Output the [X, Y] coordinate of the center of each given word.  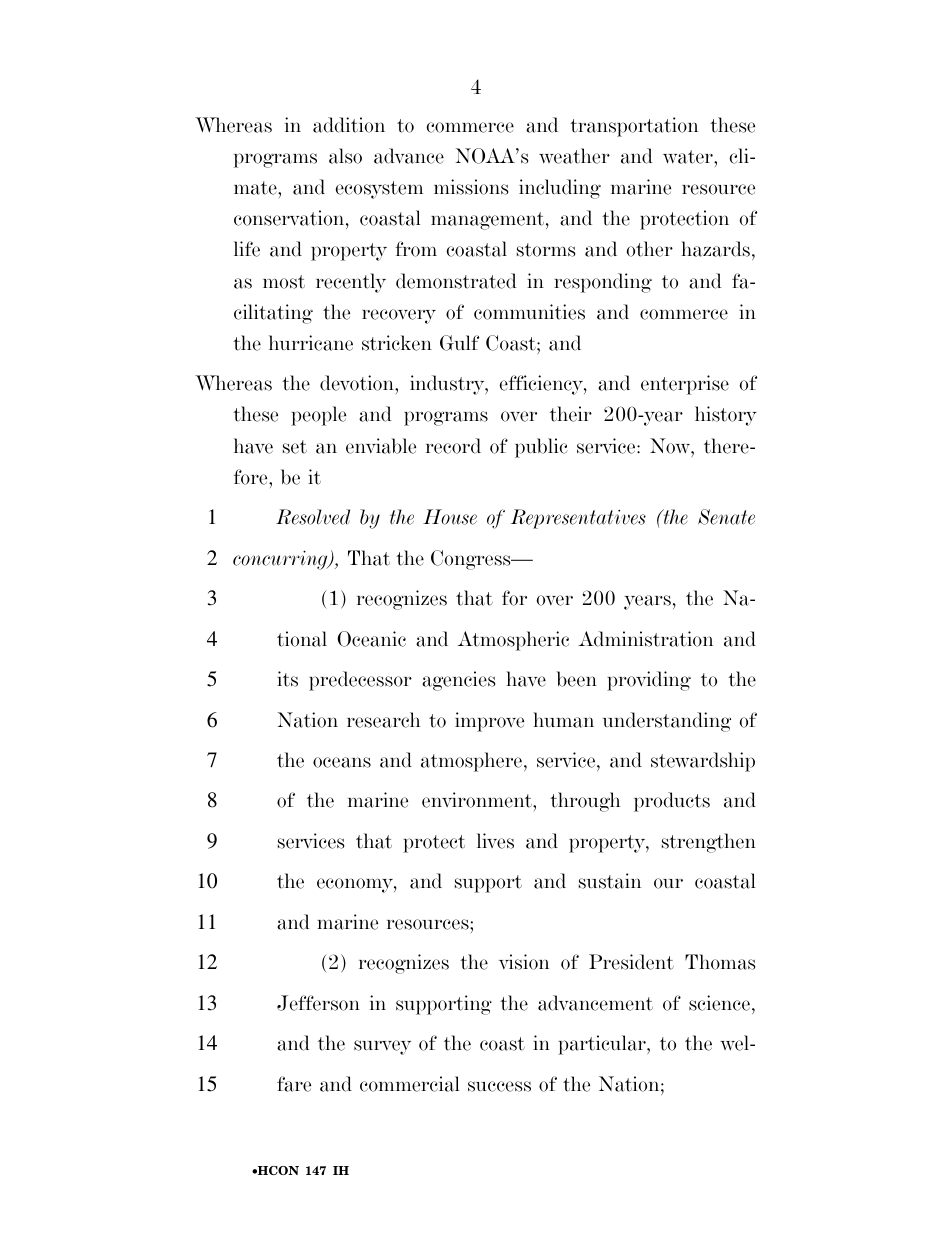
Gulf [459, 343]
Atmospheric [513, 641]
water [689, 157]
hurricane [311, 343]
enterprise [685, 385]
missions [471, 187]
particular [603, 1045]
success [499, 1086]
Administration [645, 639]
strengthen [709, 843]
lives [495, 841]
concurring [281, 560]
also [345, 156]
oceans [342, 762]
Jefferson [318, 1003]
